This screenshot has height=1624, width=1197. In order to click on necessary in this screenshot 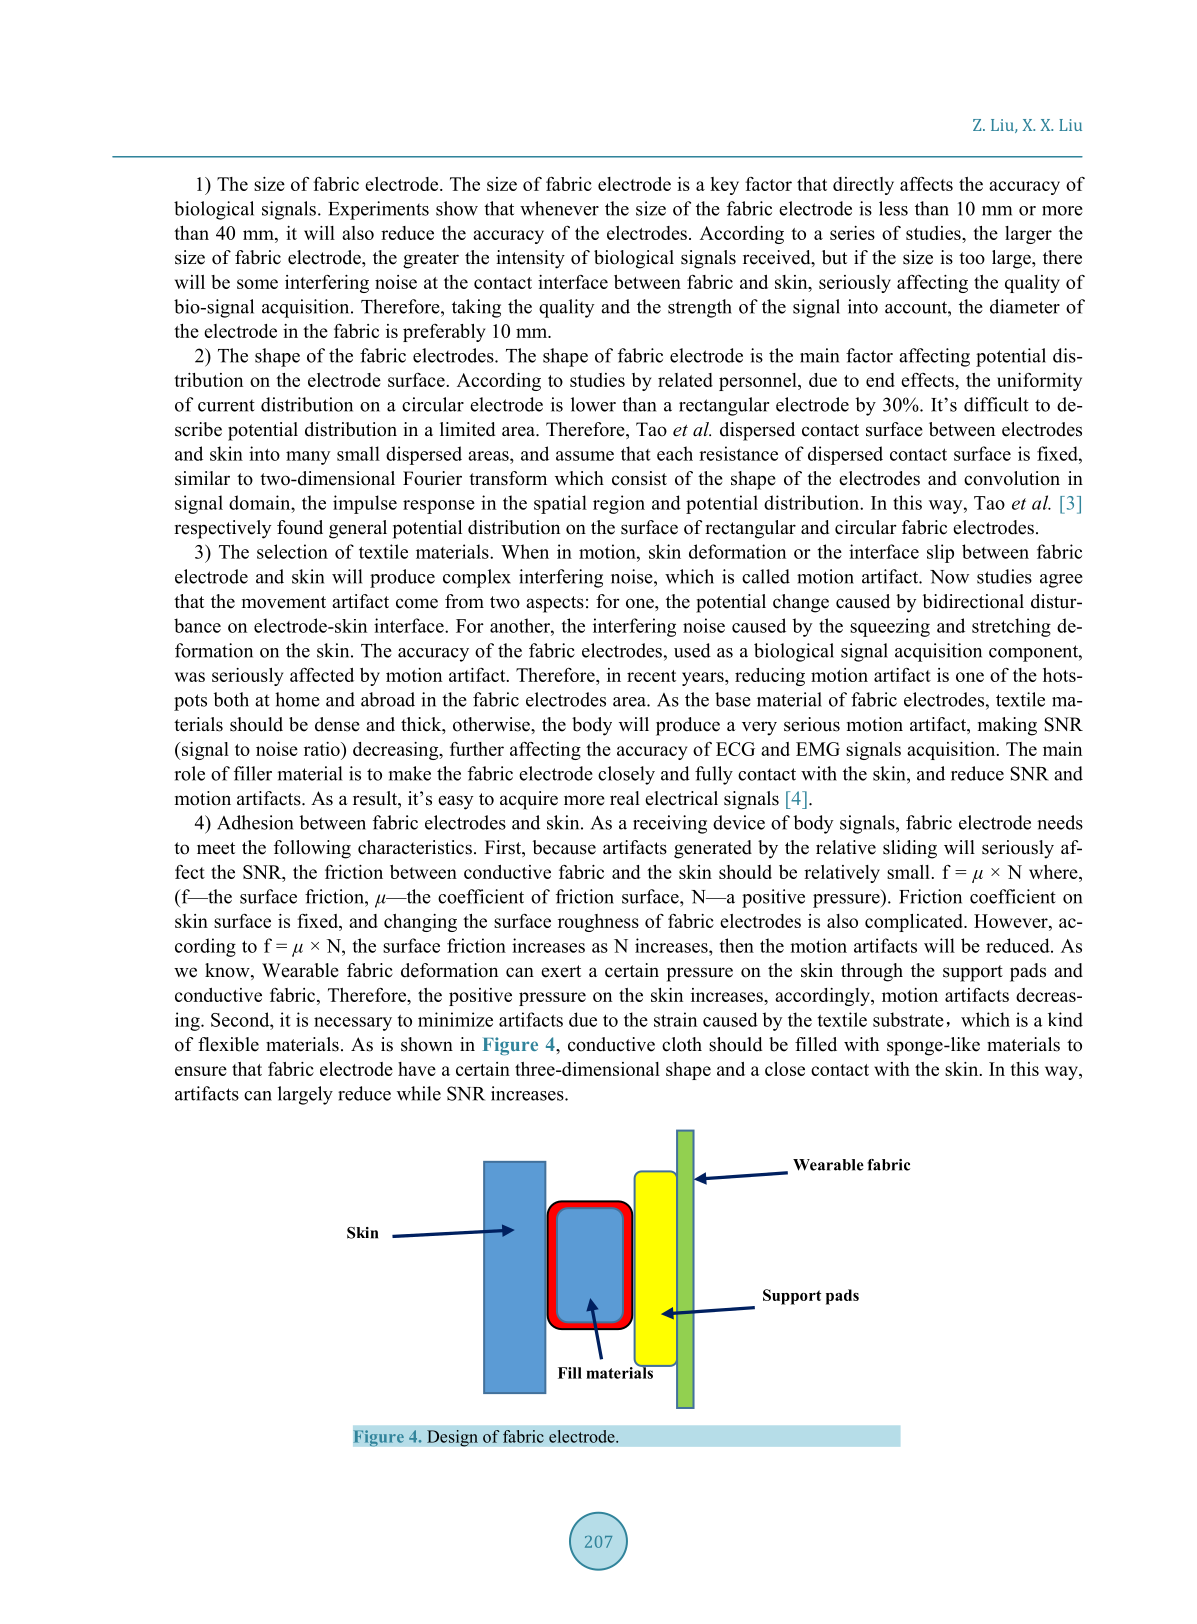, I will do `click(353, 1024)`.
